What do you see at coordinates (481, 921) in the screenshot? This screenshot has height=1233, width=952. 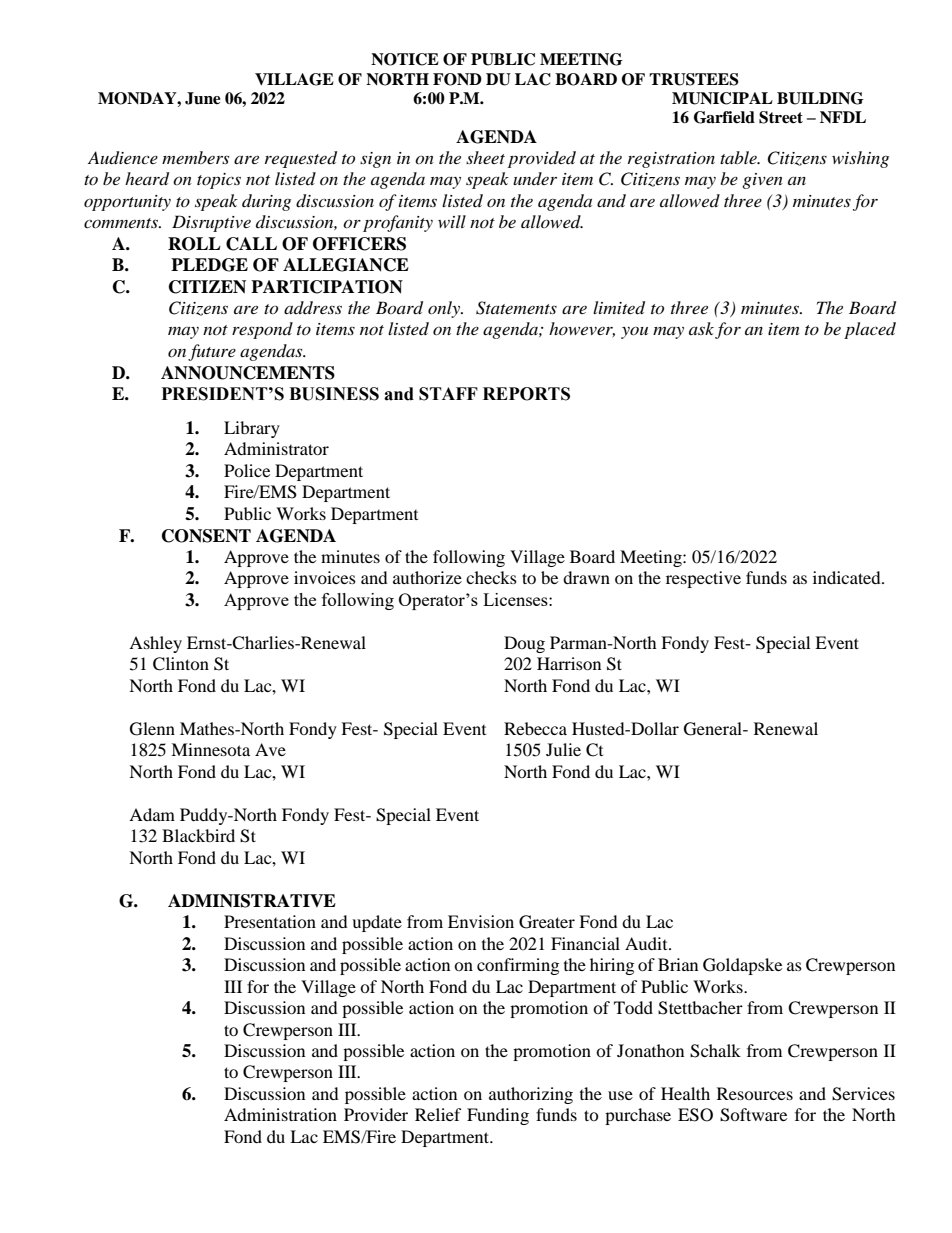 I see `Envision` at bounding box center [481, 921].
